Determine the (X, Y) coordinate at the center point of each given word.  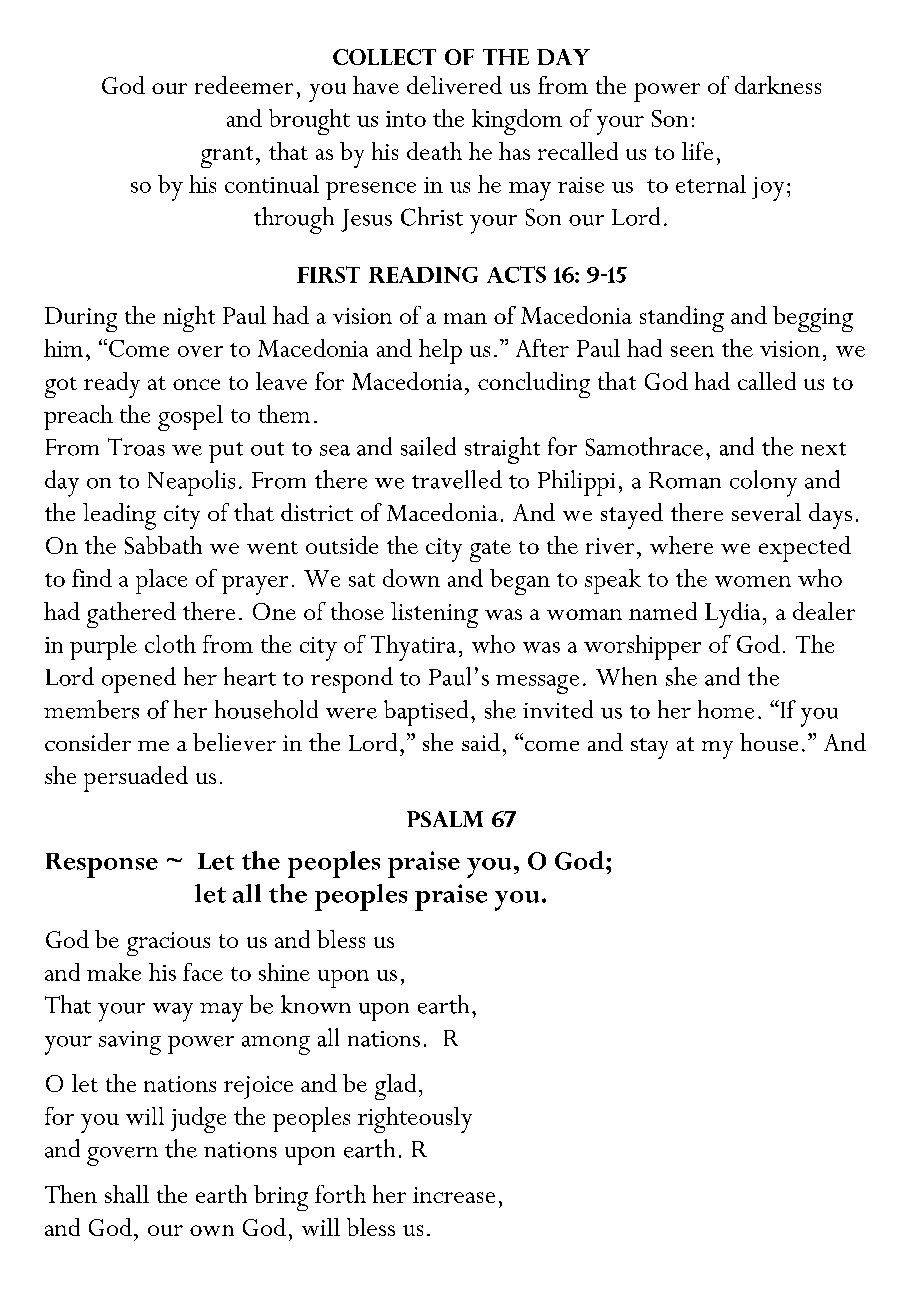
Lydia (732, 615)
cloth (170, 644)
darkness (778, 85)
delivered (454, 85)
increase (454, 1195)
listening (434, 615)
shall (127, 1194)
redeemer (244, 85)
